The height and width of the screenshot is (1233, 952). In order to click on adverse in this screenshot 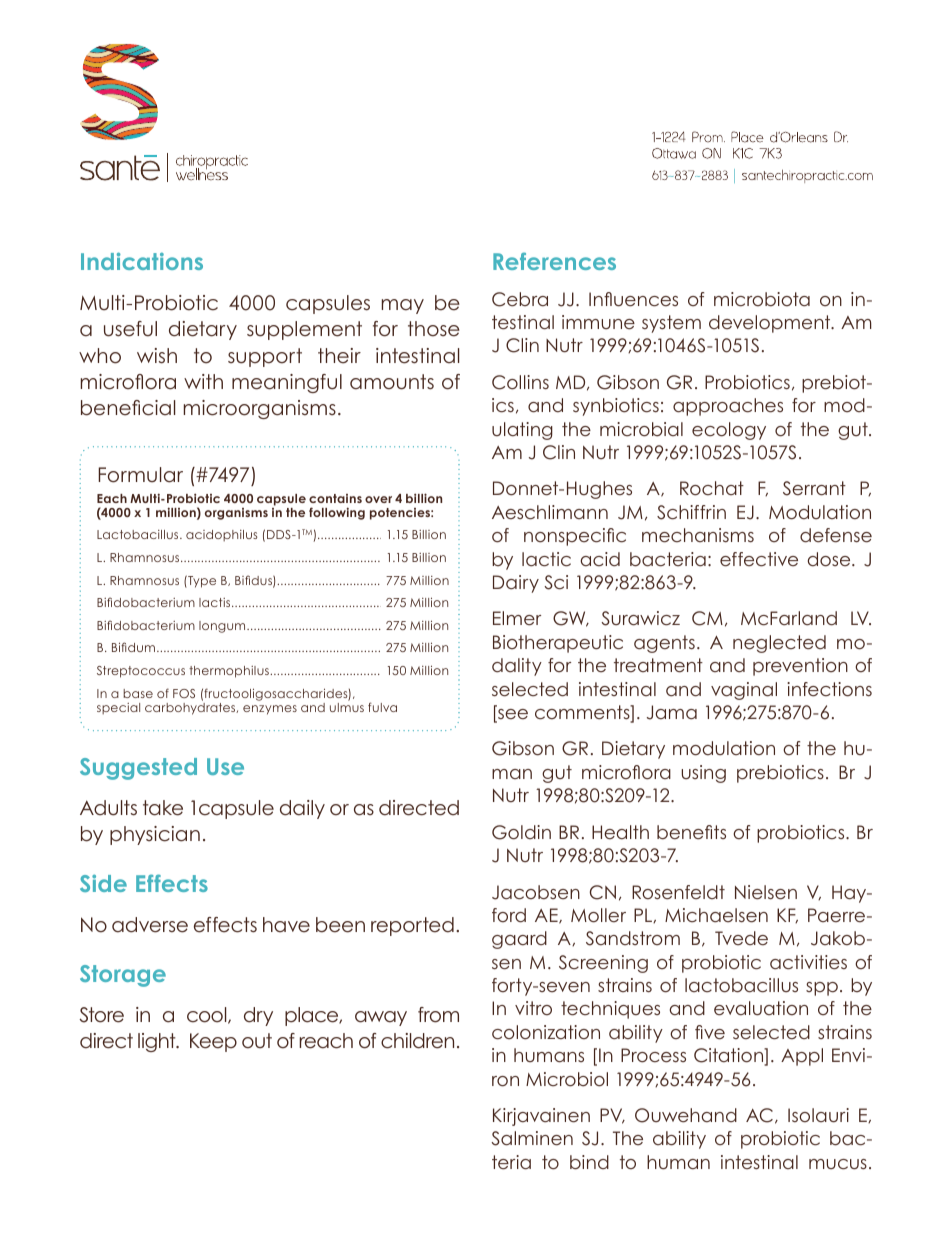, I will do `click(150, 925)`.
